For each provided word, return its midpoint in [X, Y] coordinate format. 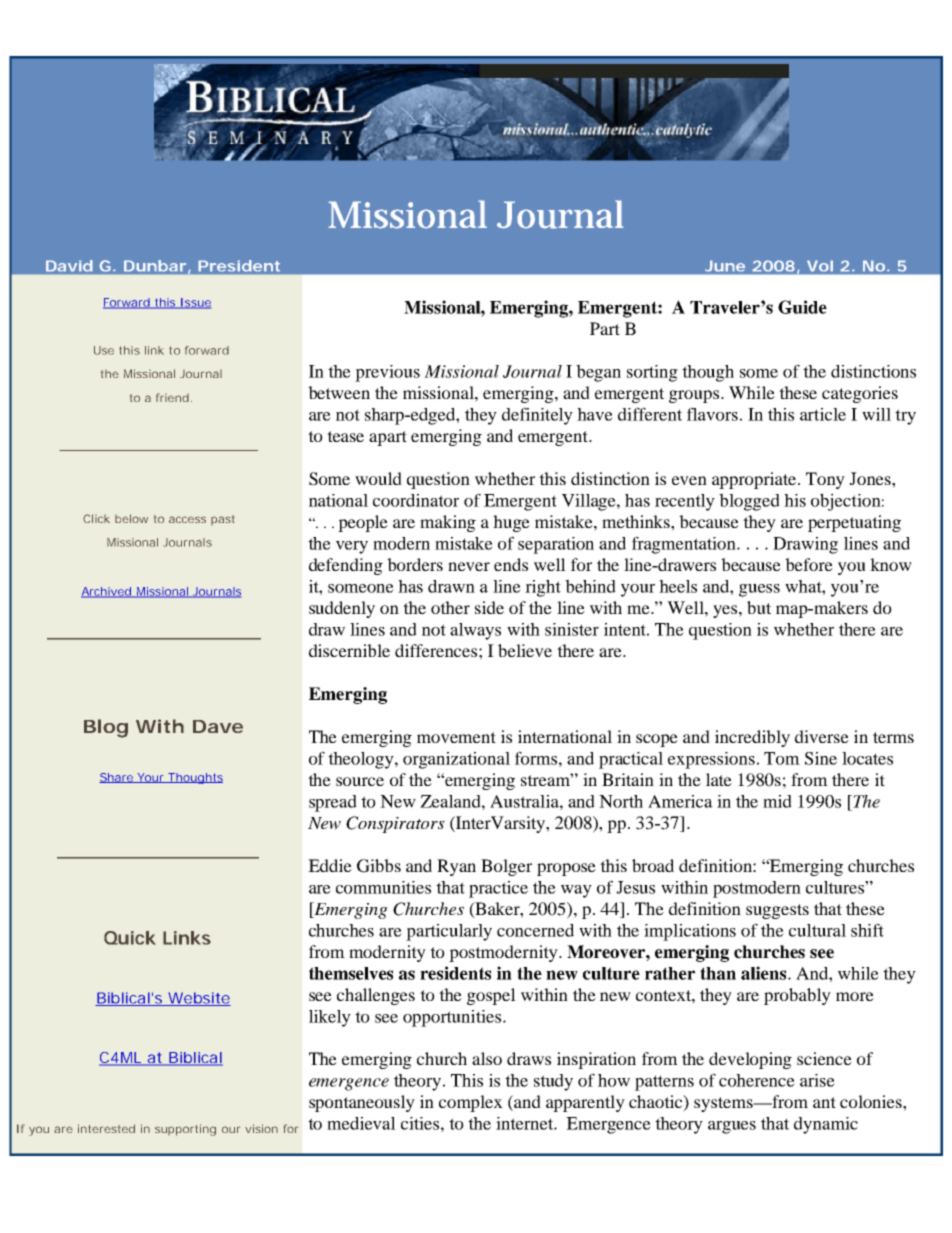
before [809, 564]
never [469, 566]
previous [387, 373]
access [187, 519]
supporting [185, 1130]
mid [777, 801]
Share [117, 778]
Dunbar [155, 265]
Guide [802, 307]
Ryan [456, 867]
